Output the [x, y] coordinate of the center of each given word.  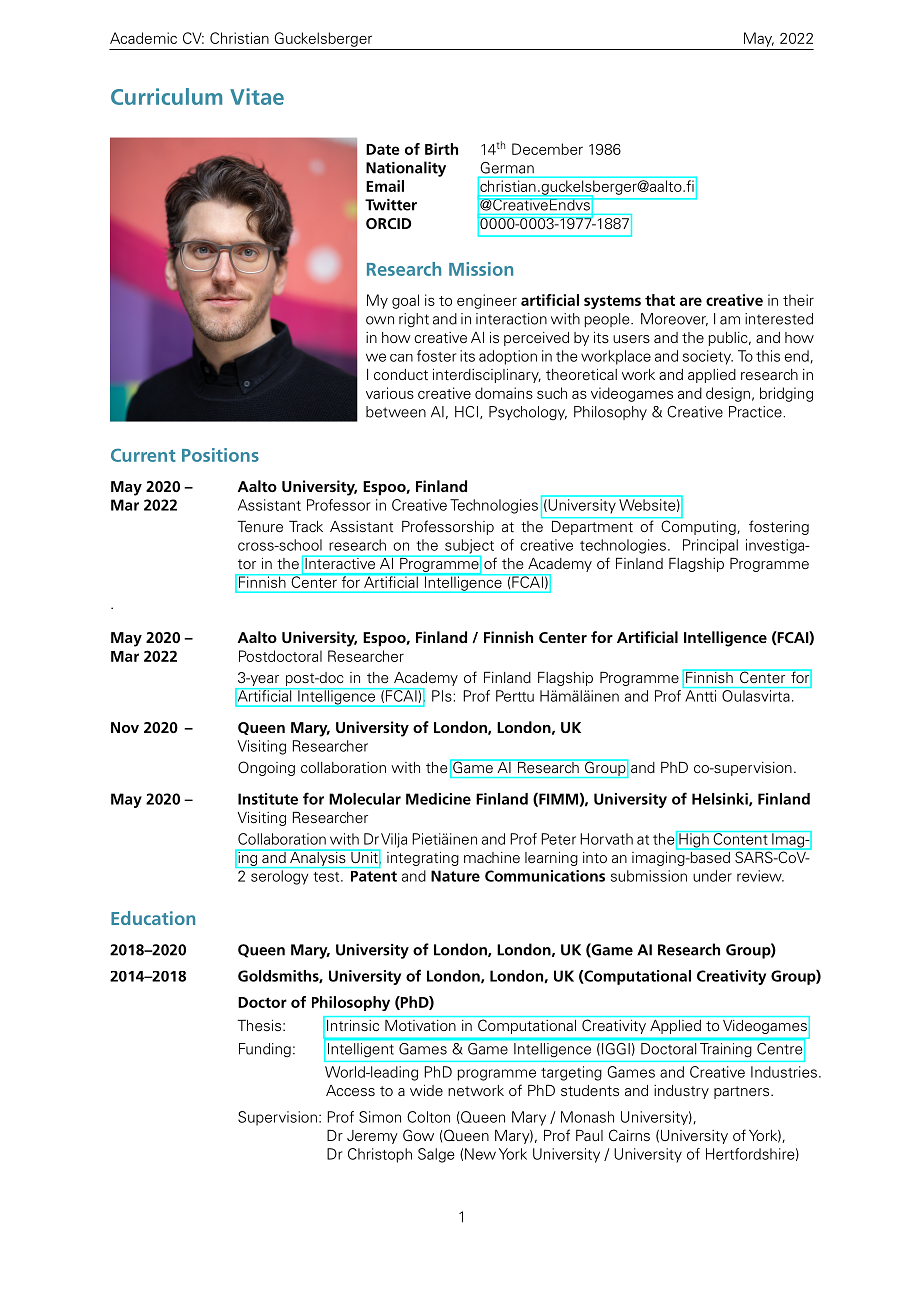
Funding [265, 1050]
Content [740, 838]
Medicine [438, 799]
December [547, 149]
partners [743, 1092]
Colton [428, 1117]
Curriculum [166, 96]
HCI [466, 412]
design [728, 394]
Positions [220, 455]
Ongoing [266, 768]
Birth [441, 149]
